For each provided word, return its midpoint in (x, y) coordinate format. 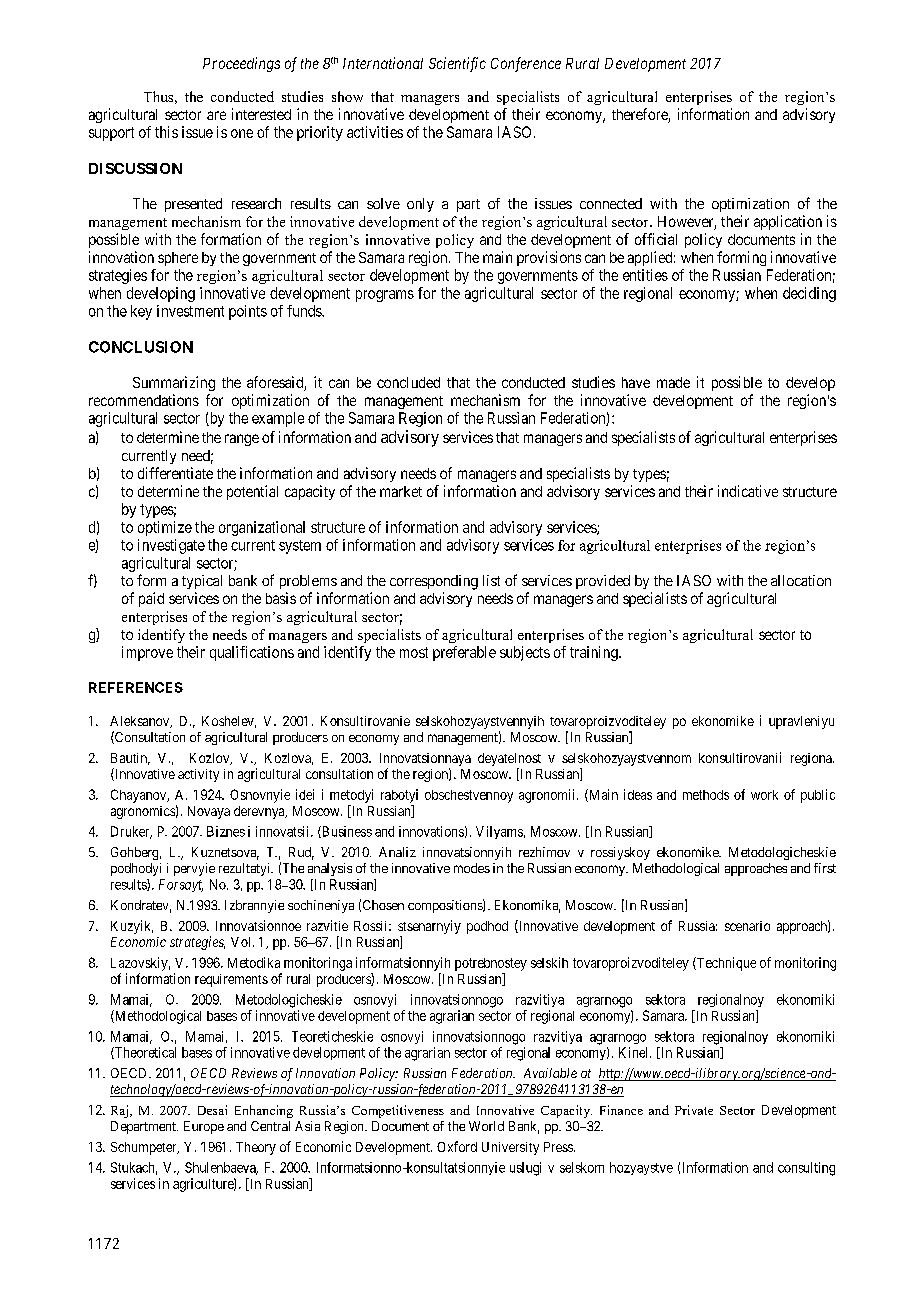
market (401, 491)
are (216, 115)
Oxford (457, 1146)
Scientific (457, 64)
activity (198, 775)
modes (472, 868)
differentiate (175, 473)
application (788, 222)
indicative (748, 491)
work (764, 795)
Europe (204, 1127)
